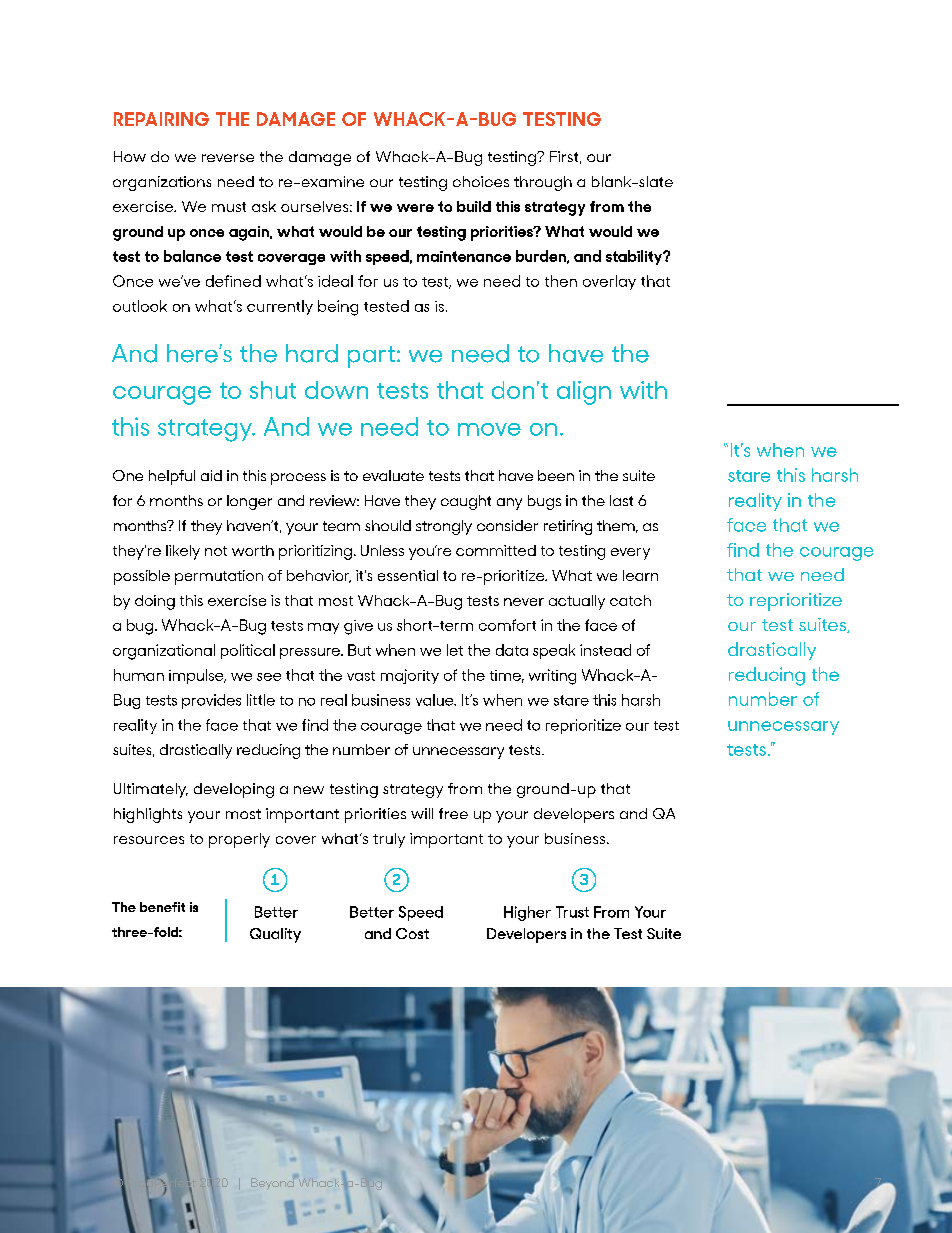 This image has height=1233, width=952. I want to click on reverse, so click(228, 158).
